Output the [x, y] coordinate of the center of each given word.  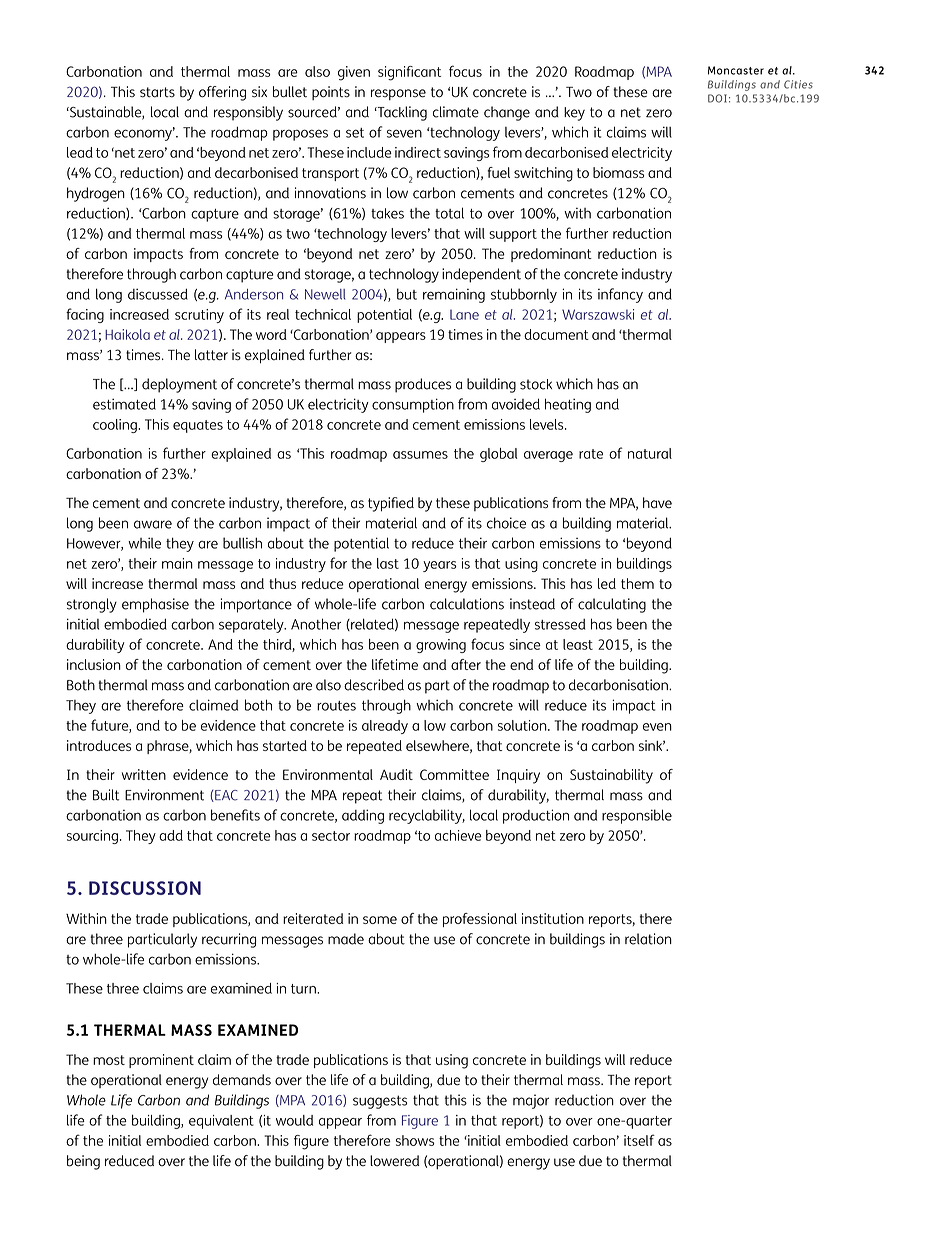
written [144, 774]
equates [198, 426]
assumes [420, 455]
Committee [454, 774]
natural [650, 453]
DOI [717, 98]
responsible [637, 816]
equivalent [221, 1122]
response [398, 94]
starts [157, 92]
